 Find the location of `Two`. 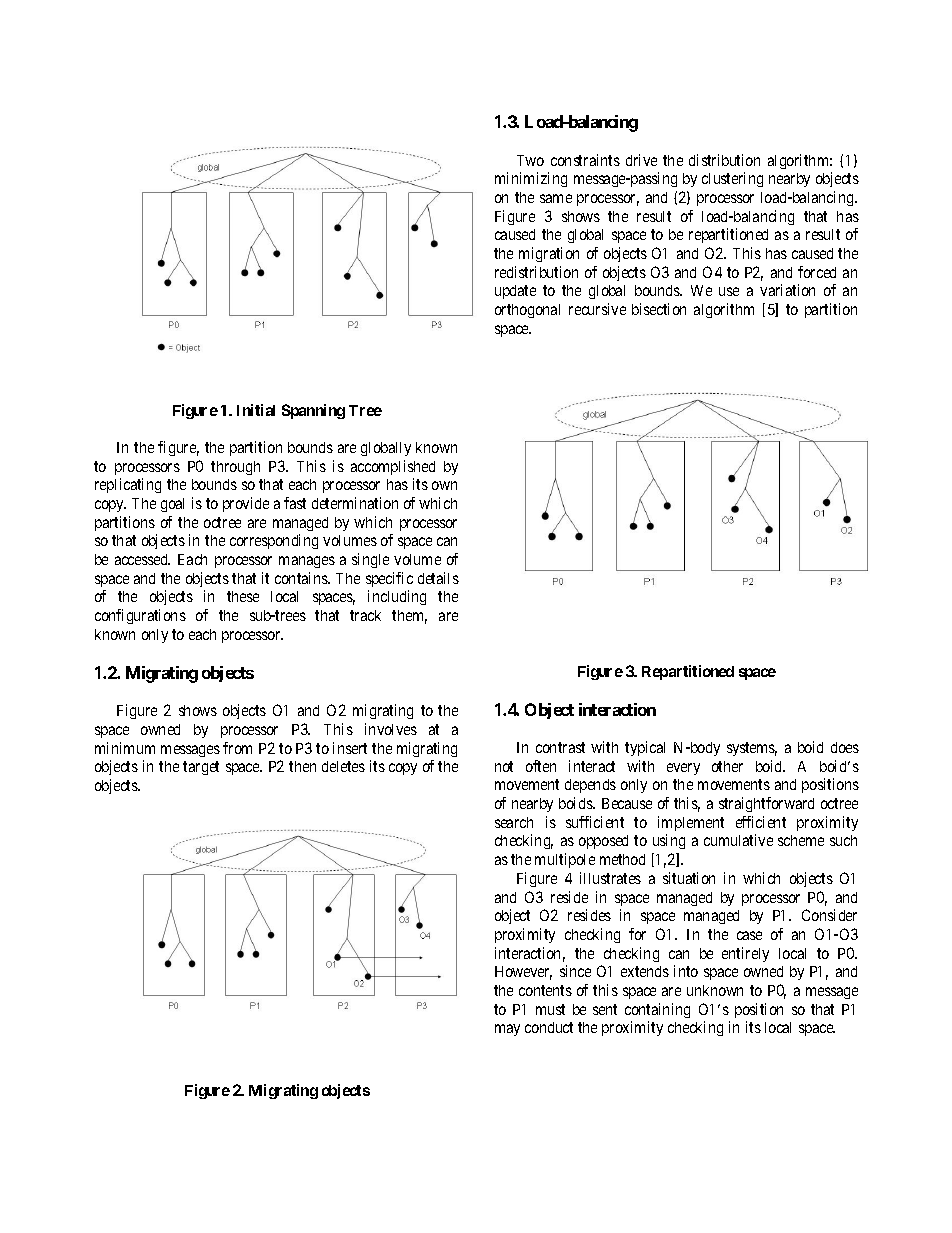

Two is located at coordinates (530, 160).
